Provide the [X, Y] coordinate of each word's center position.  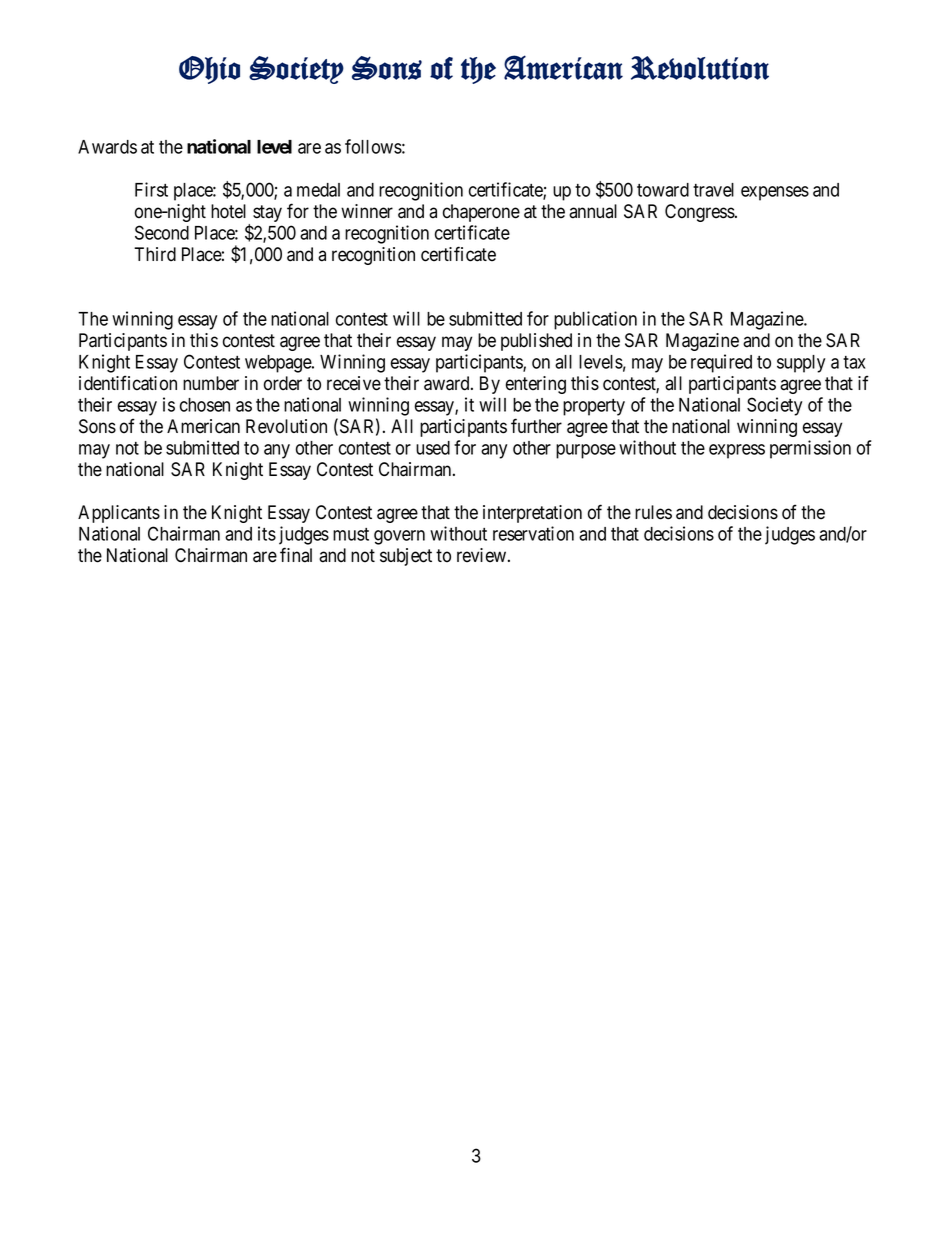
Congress [700, 213]
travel [713, 190]
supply [801, 364]
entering [536, 385]
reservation [533, 533]
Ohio [209, 70]
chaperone [481, 213]
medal [318, 190]
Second [162, 232]
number [211, 383]
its [267, 533]
